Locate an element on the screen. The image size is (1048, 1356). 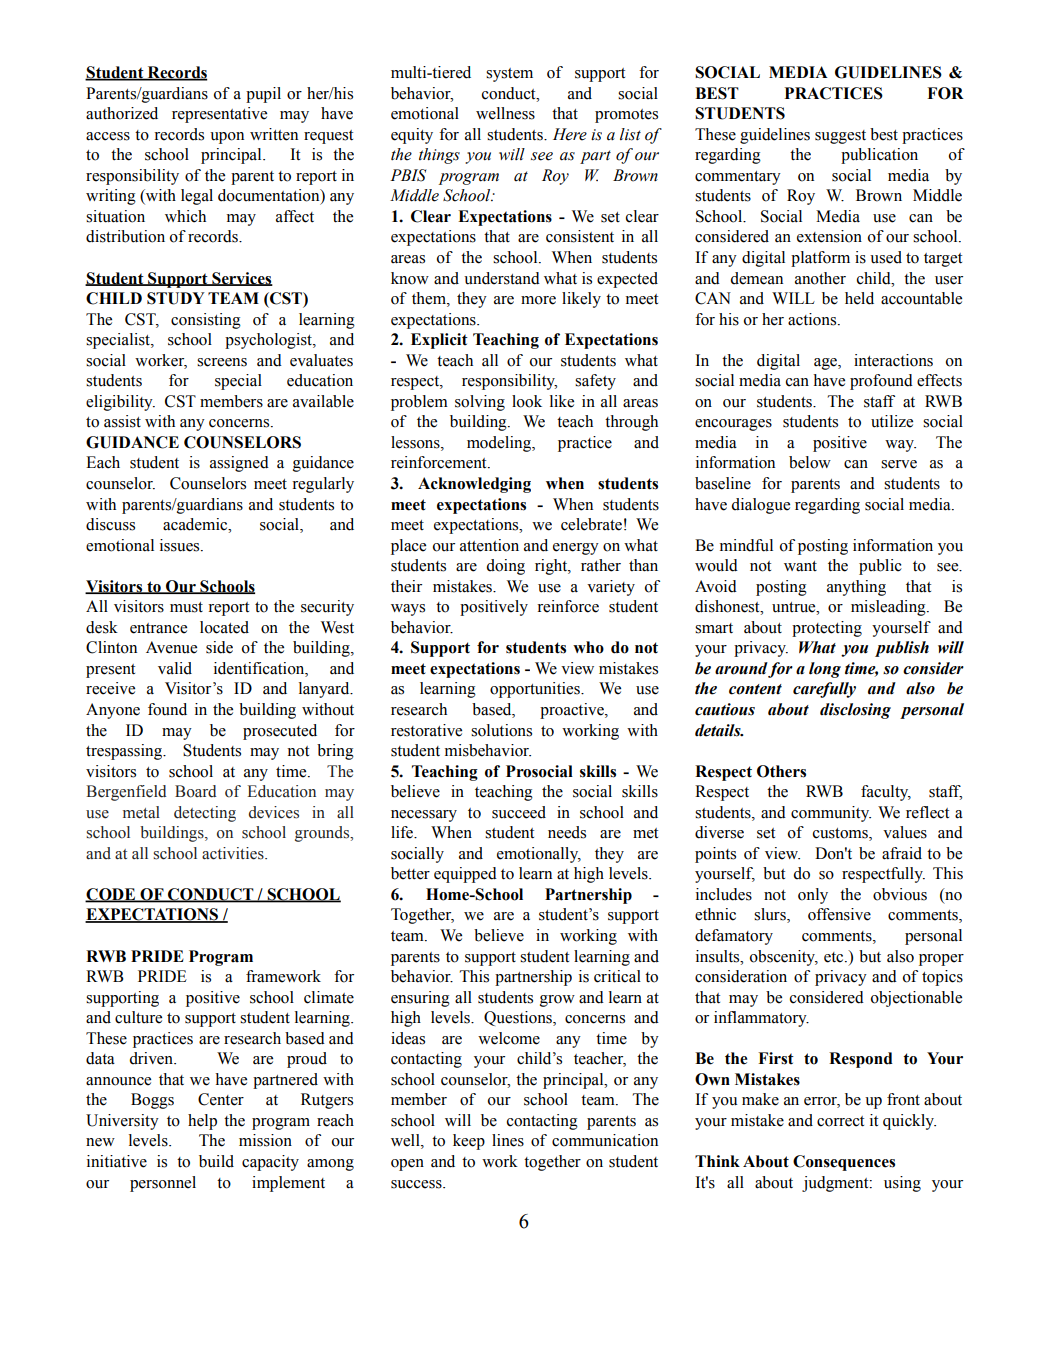
upon is located at coordinates (227, 138).
